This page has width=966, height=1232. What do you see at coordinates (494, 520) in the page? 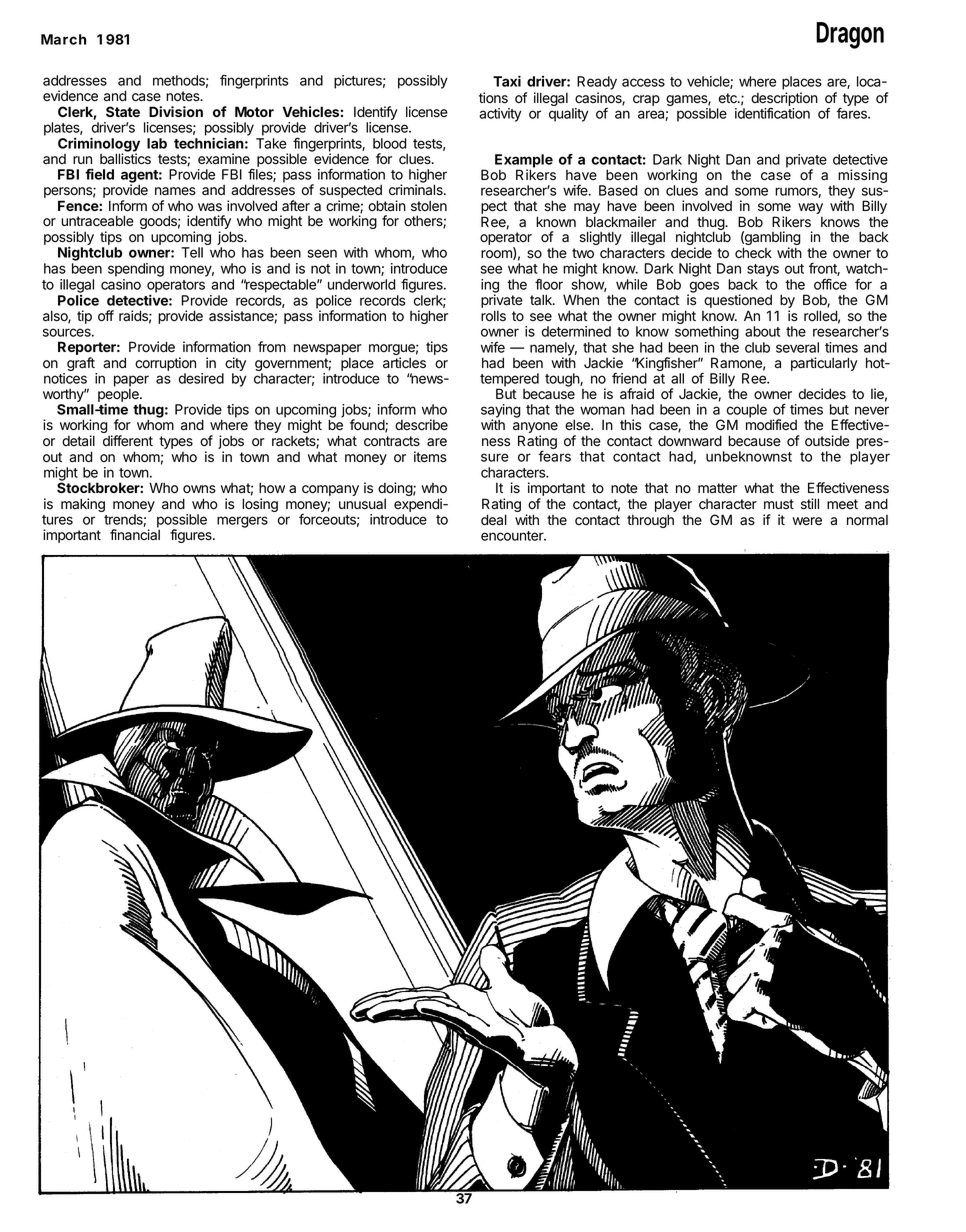
I see `deal` at bounding box center [494, 520].
